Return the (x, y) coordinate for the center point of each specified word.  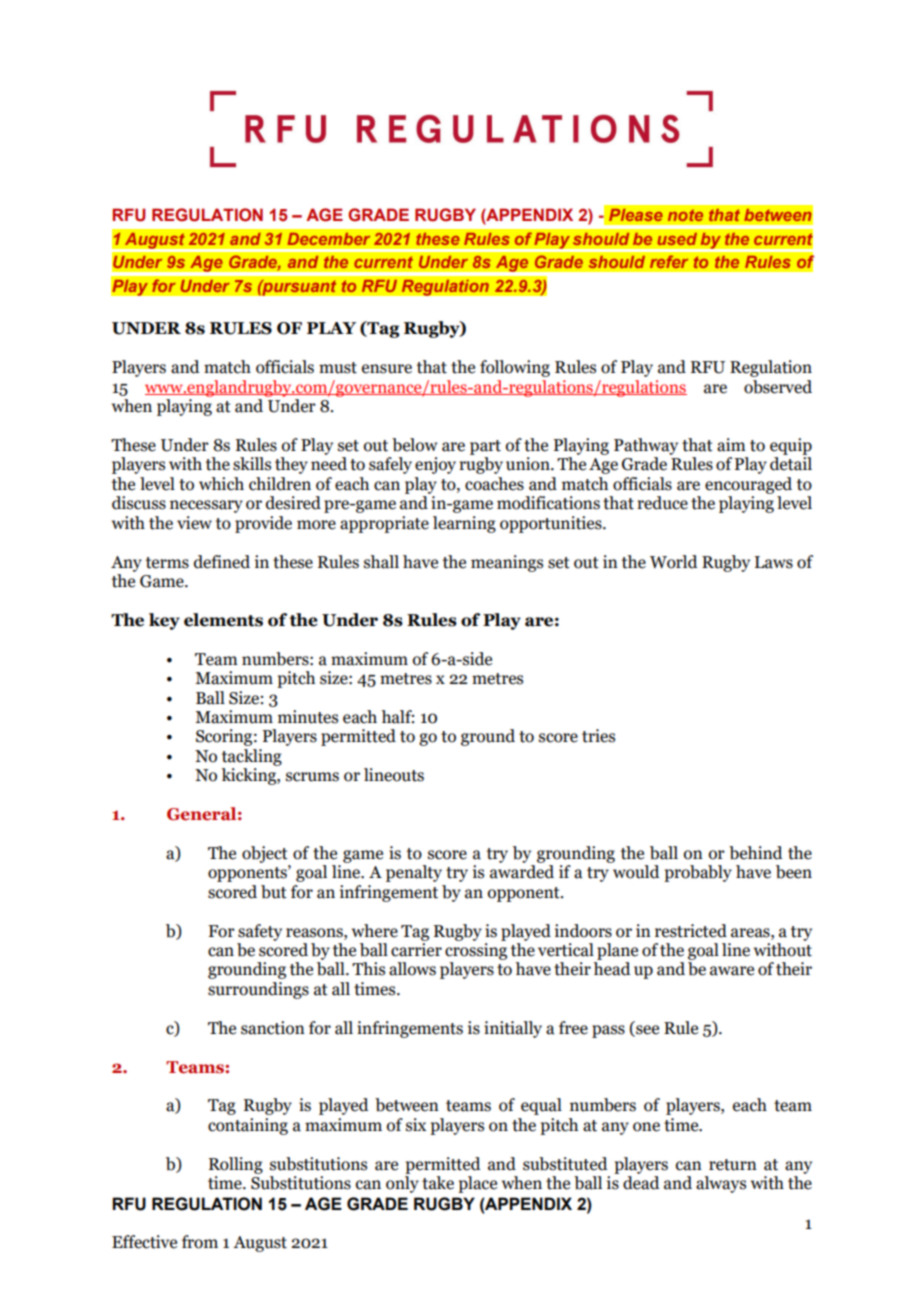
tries (598, 736)
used (677, 239)
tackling (252, 757)
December (328, 239)
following (515, 368)
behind (756, 853)
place (477, 1184)
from (200, 1242)
